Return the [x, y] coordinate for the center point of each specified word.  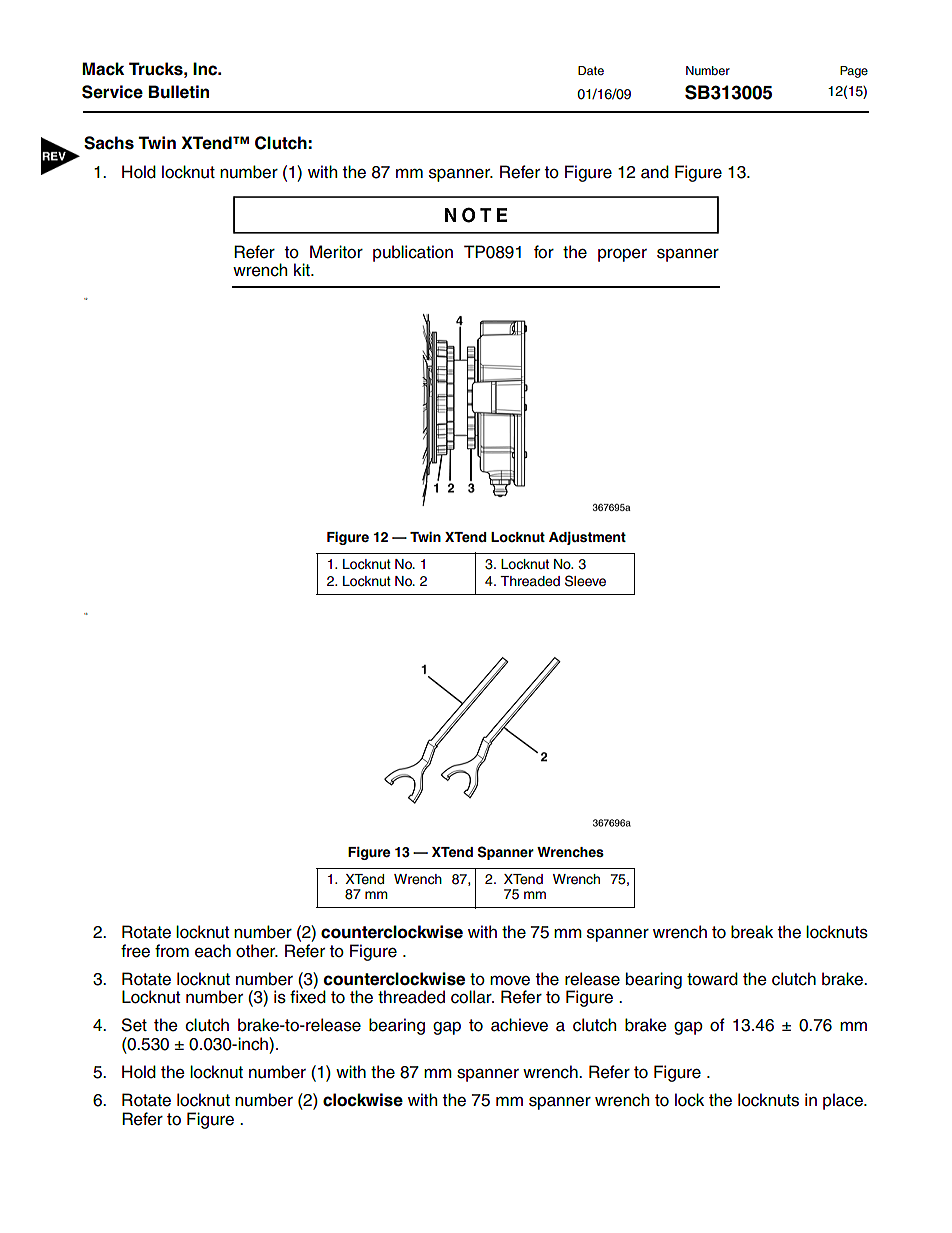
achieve [519, 1025]
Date [591, 70]
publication [413, 253]
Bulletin [179, 92]
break [752, 932]
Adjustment [587, 538]
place [844, 1101]
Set [134, 1025]
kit [303, 269]
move [510, 981]
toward [712, 979]
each [213, 951]
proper [622, 255]
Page [854, 72]
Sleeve [585, 581]
